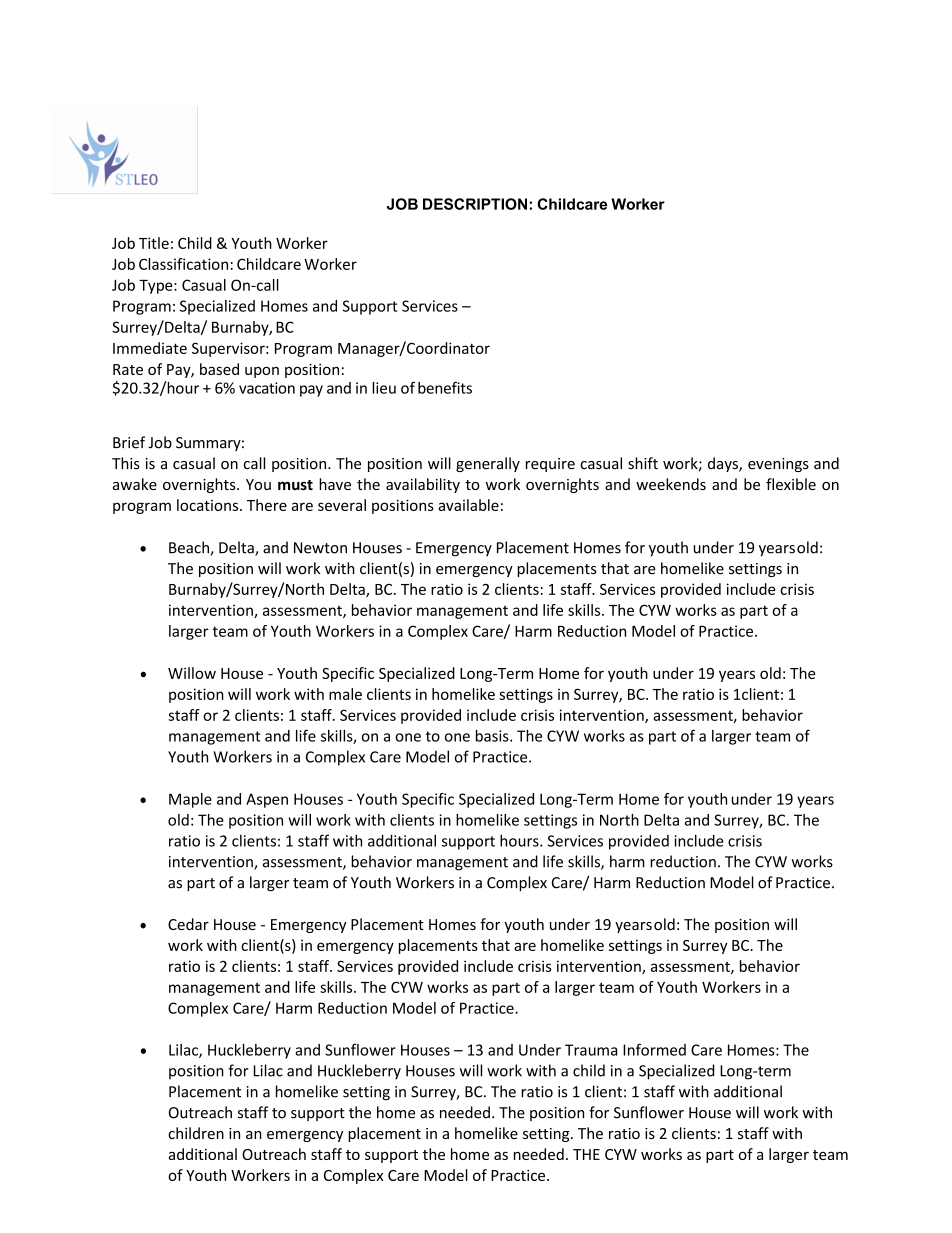 This document has width=952, height=1233. What do you see at coordinates (591, 1050) in the document?
I see `Trauma` at bounding box center [591, 1050].
